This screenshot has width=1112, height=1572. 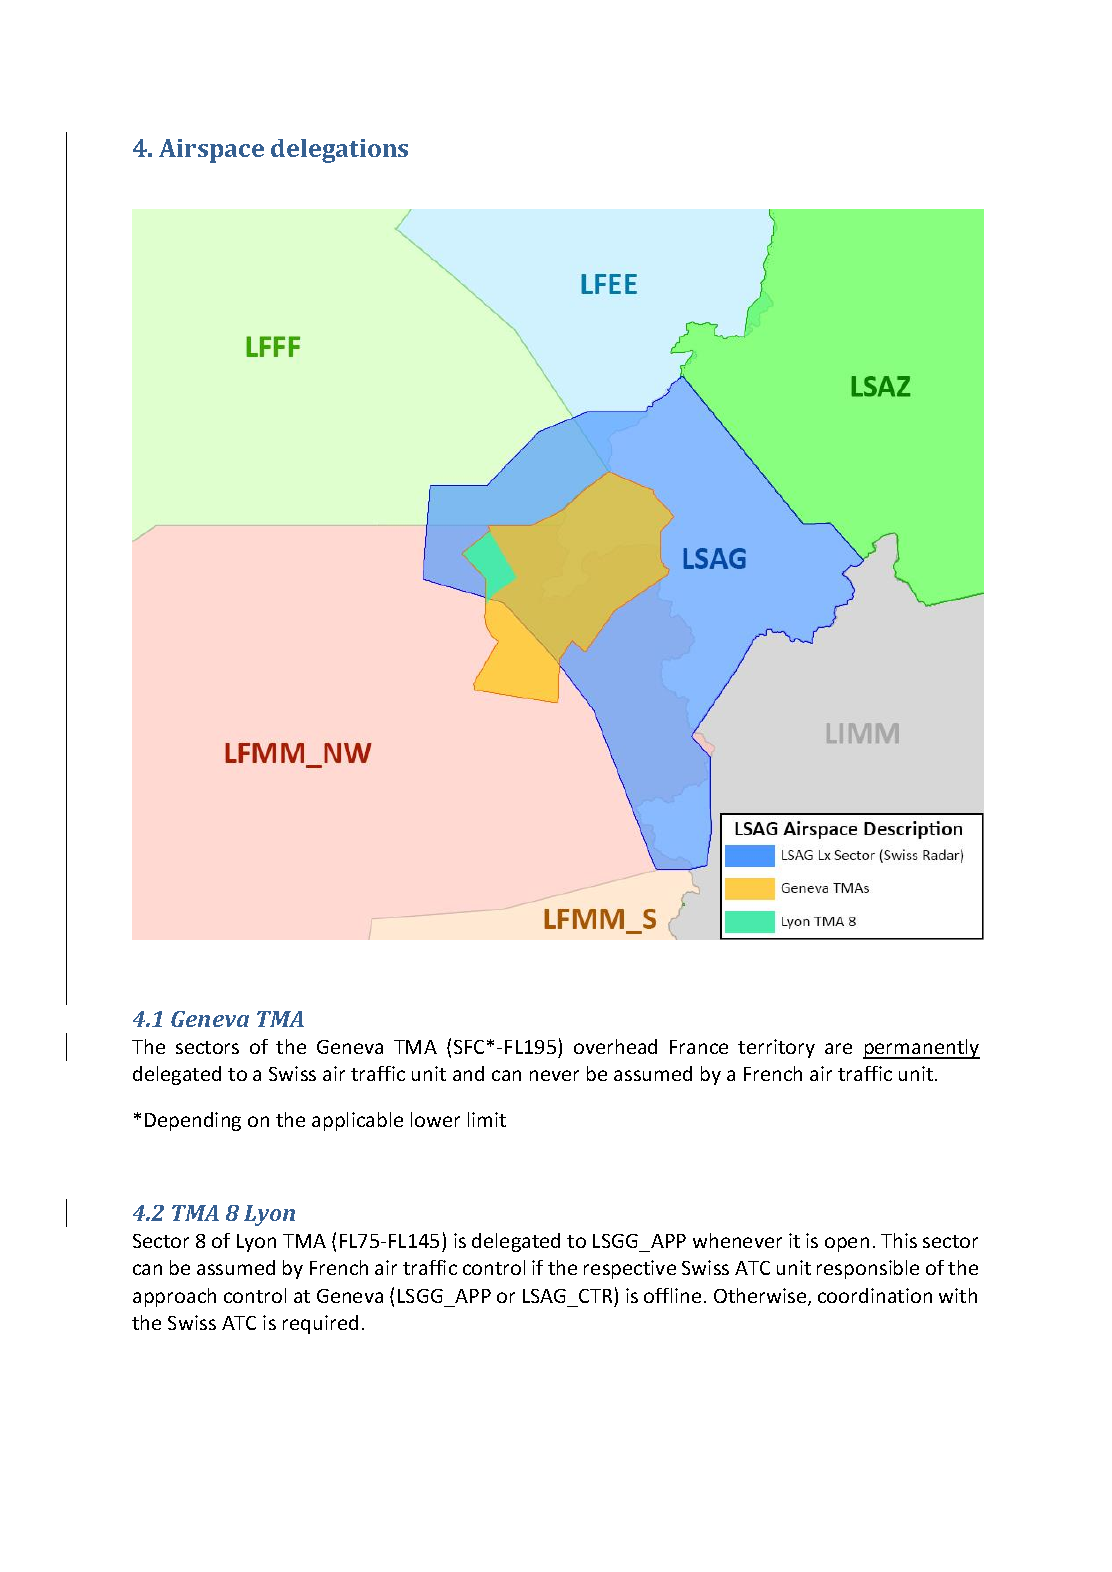 I want to click on Airspace, so click(x=211, y=151).
